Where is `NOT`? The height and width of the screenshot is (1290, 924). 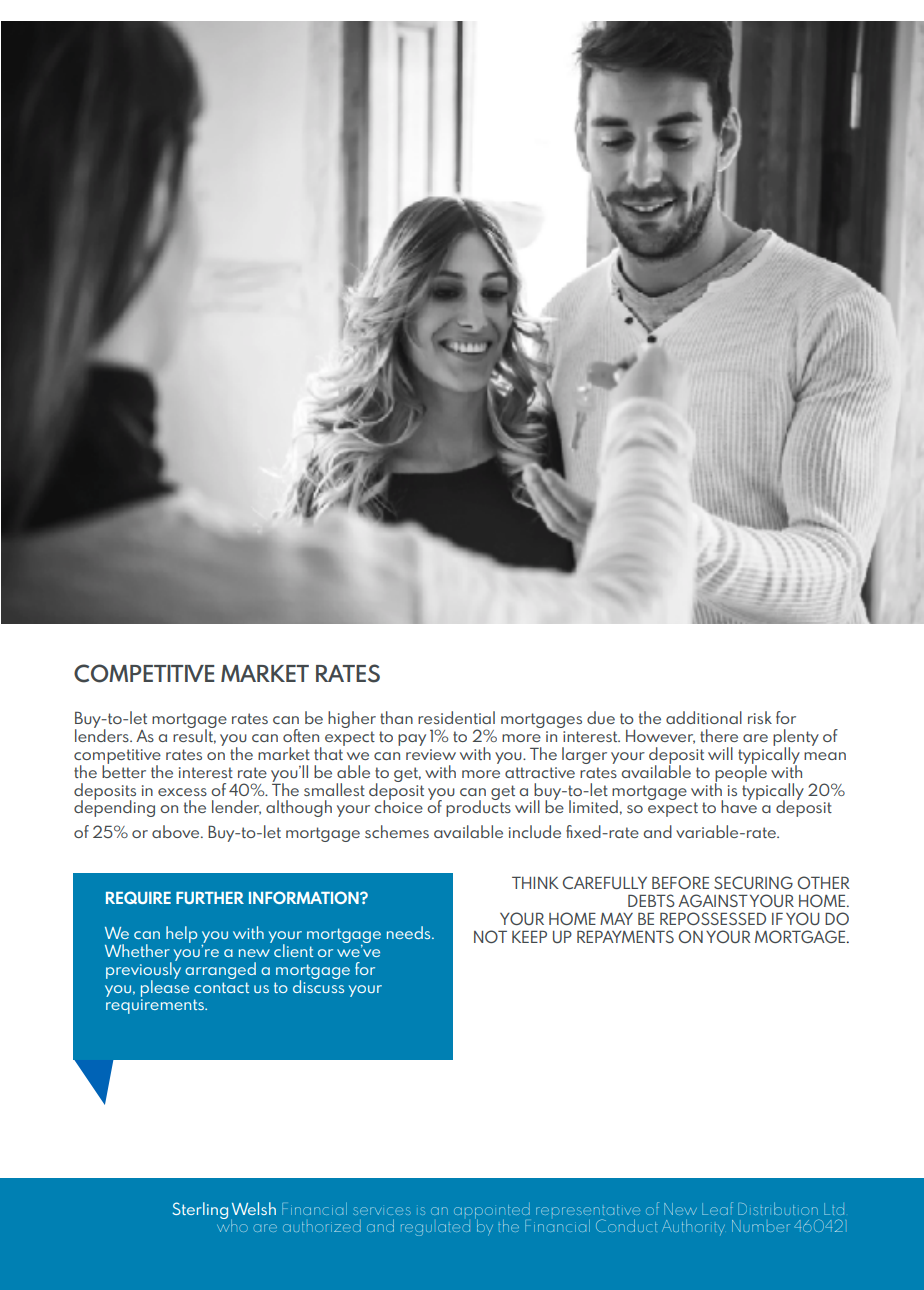
NOT is located at coordinates (490, 936).
